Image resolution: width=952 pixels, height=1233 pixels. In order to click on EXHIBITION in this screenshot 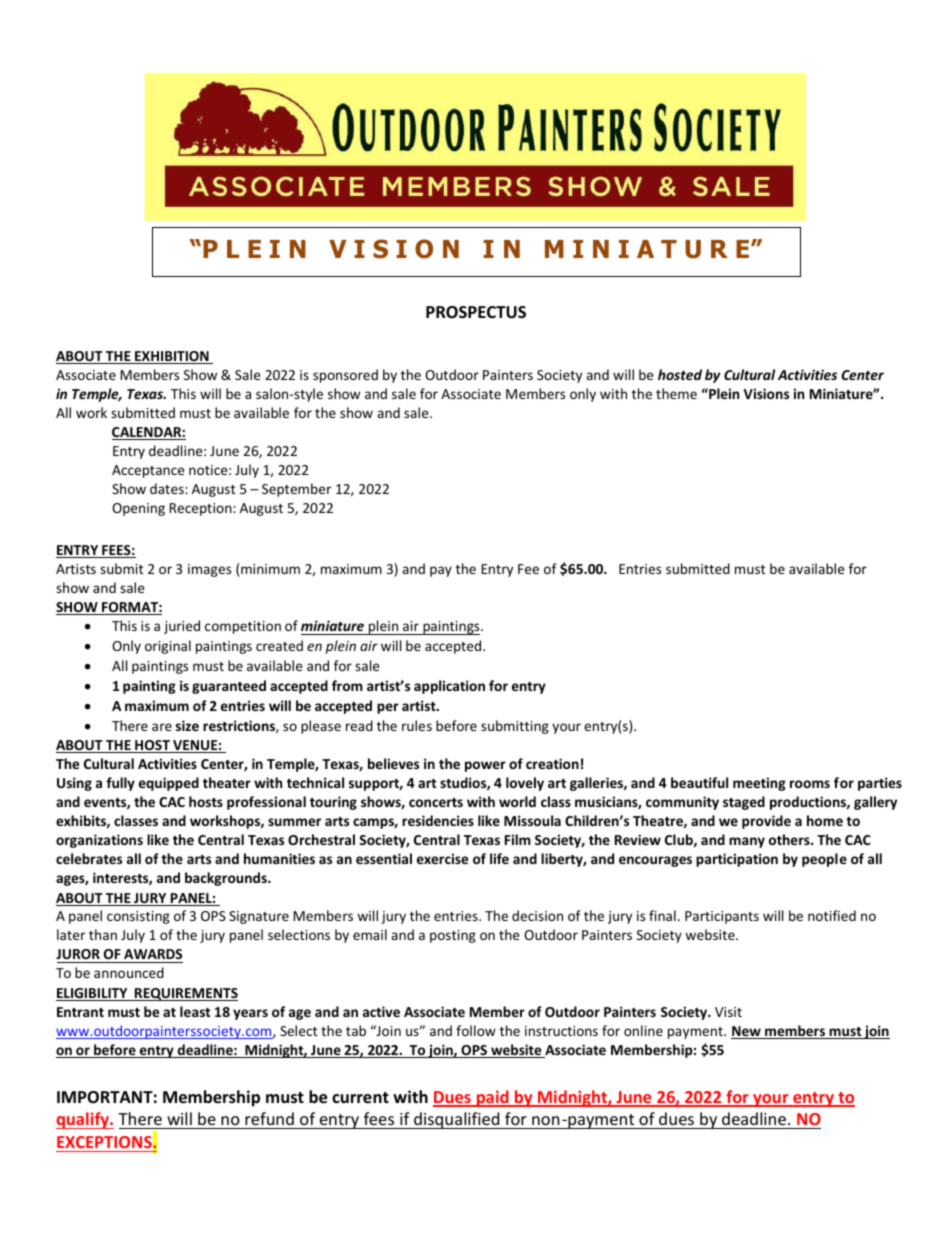, I will do `click(172, 357)`.
